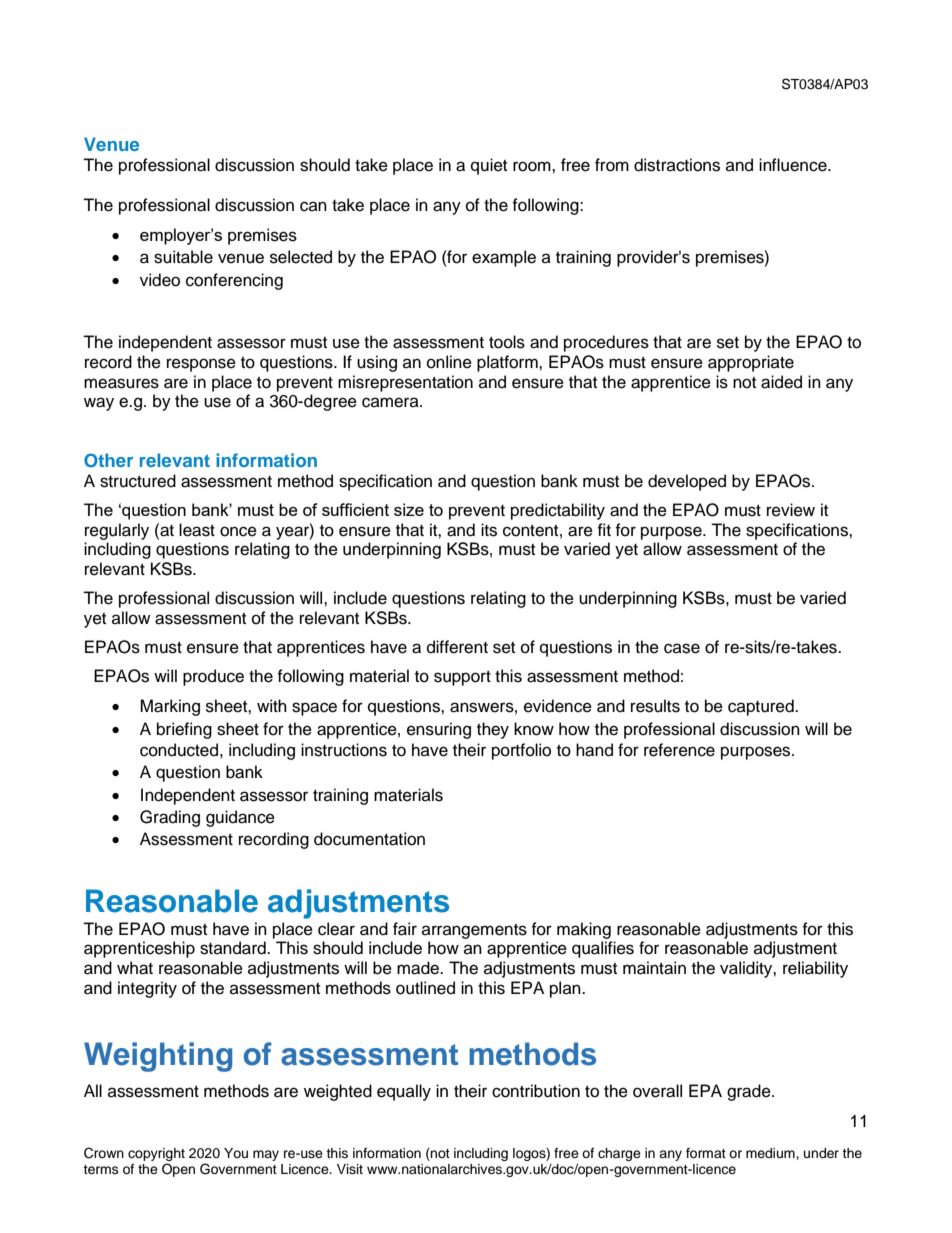 This page has width=952, height=1233. I want to click on camera, so click(391, 402).
